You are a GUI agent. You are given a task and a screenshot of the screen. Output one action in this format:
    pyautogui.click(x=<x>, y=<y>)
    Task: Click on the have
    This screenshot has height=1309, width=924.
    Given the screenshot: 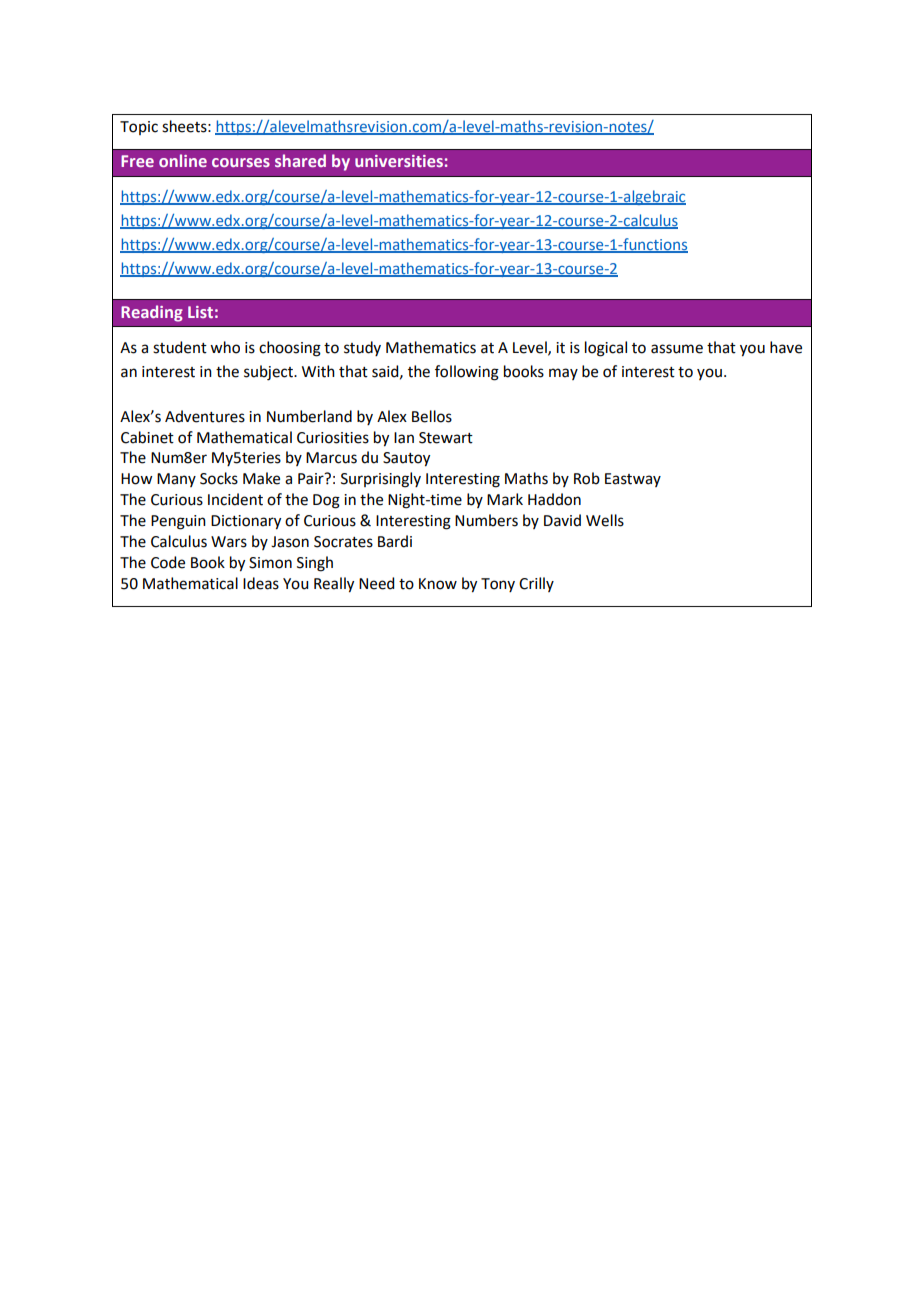 What is the action you would take?
    pyautogui.click(x=786, y=347)
